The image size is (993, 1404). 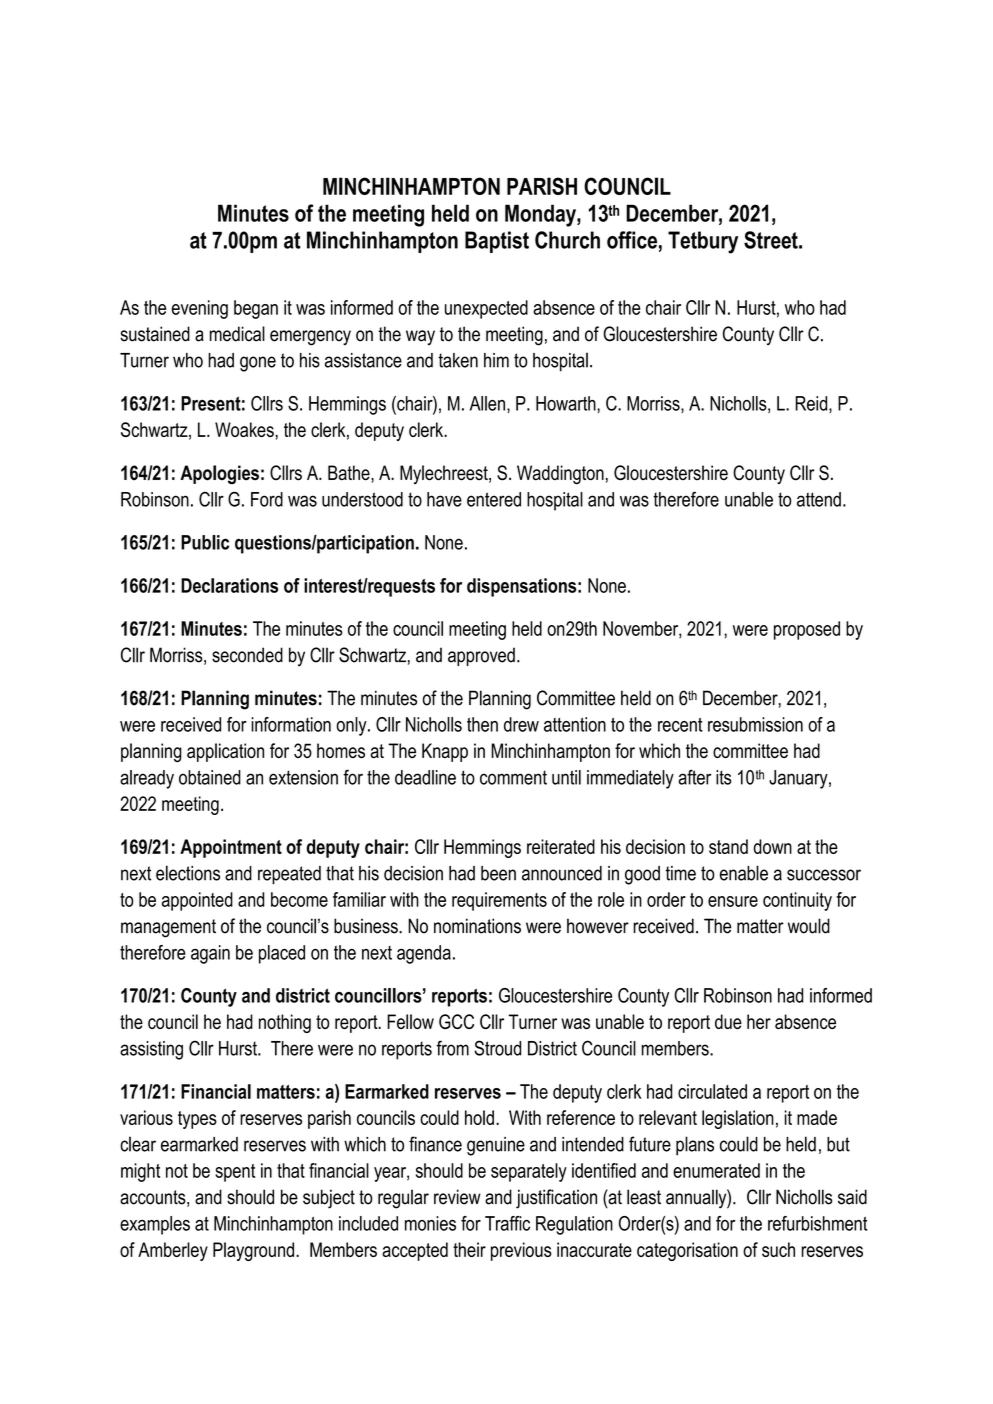 What do you see at coordinates (200, 309) in the page?
I see `evening` at bounding box center [200, 309].
